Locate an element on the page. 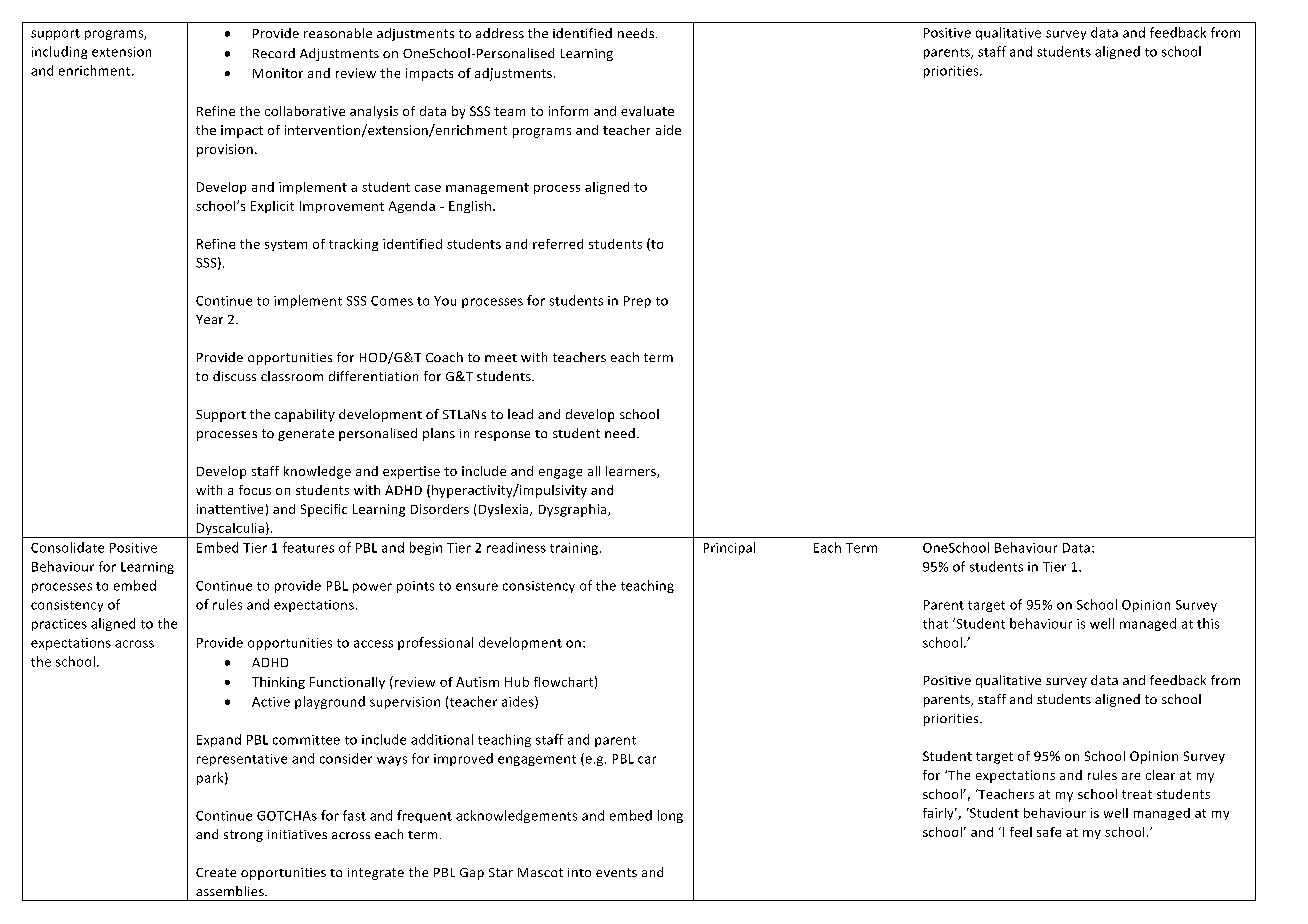 This image has width=1308, height=924. Principal is located at coordinates (729, 548).
